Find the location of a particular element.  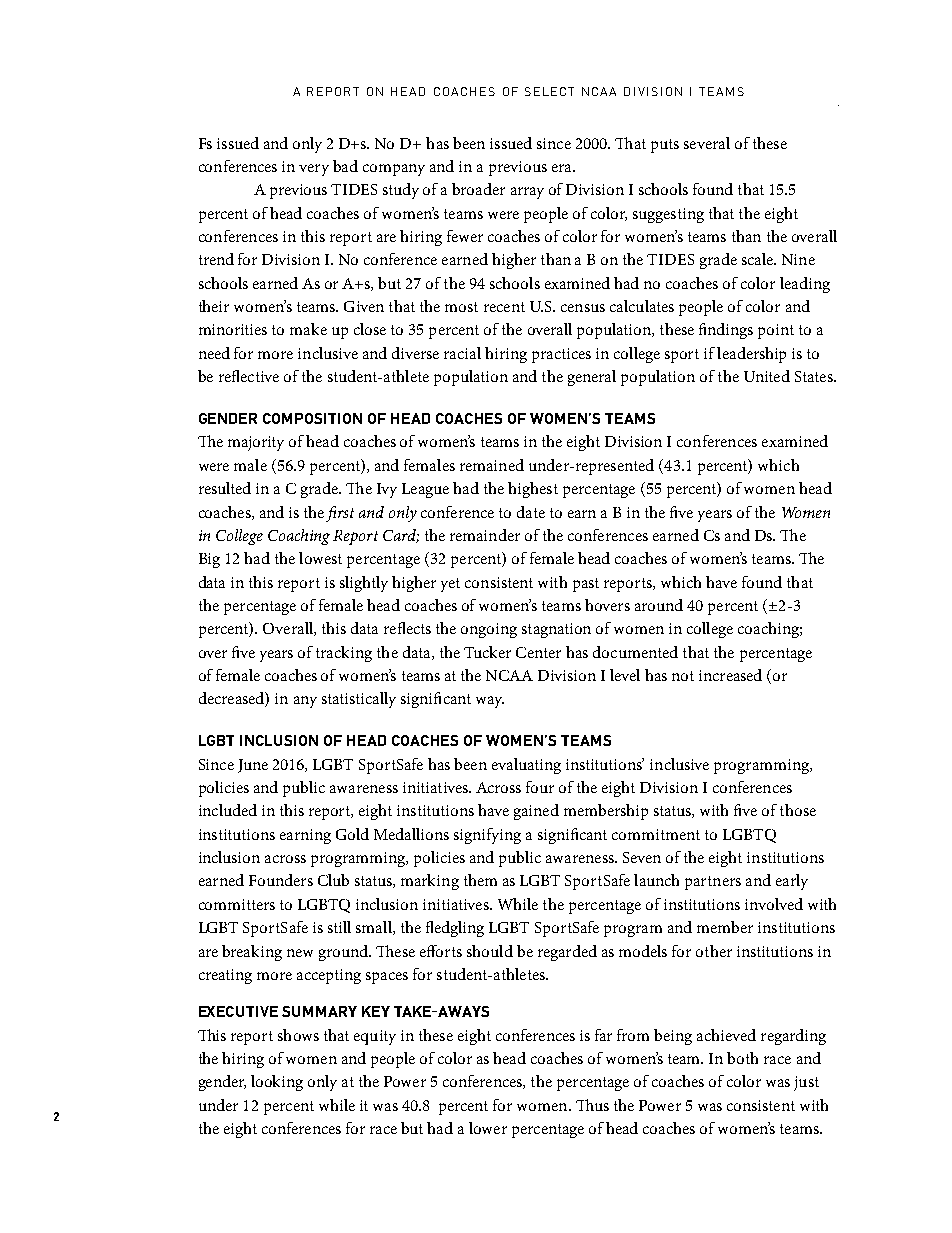

several is located at coordinates (707, 143).
